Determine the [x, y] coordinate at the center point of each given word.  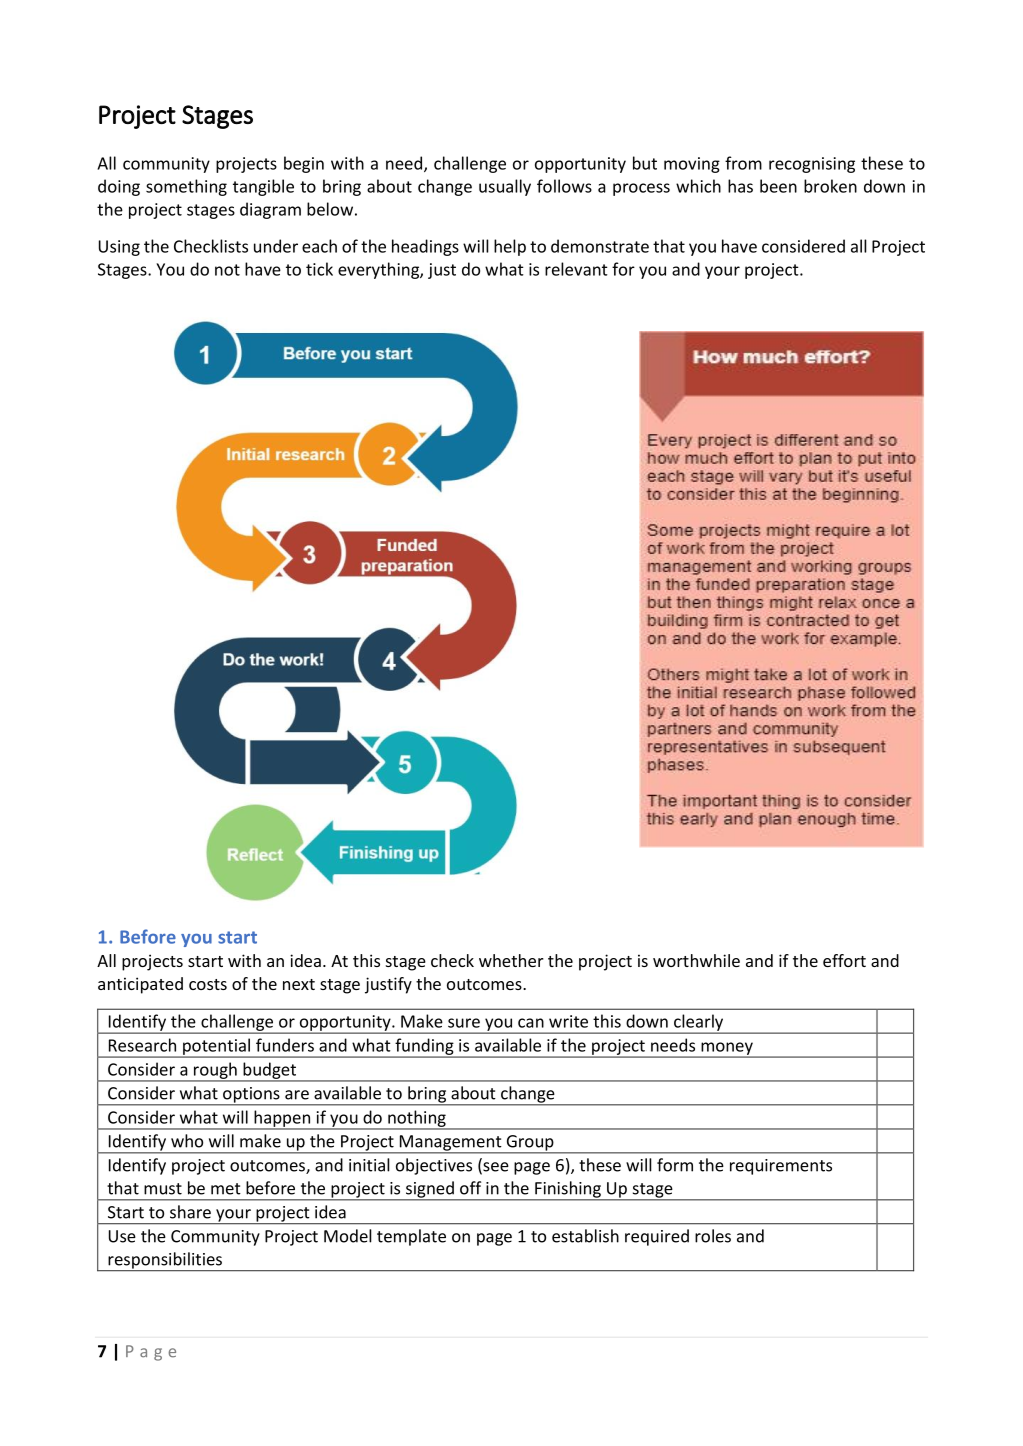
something [186, 187]
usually [505, 187]
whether [511, 960]
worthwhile [696, 960]
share [190, 1212]
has [740, 186]
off [470, 1188]
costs [208, 984]
